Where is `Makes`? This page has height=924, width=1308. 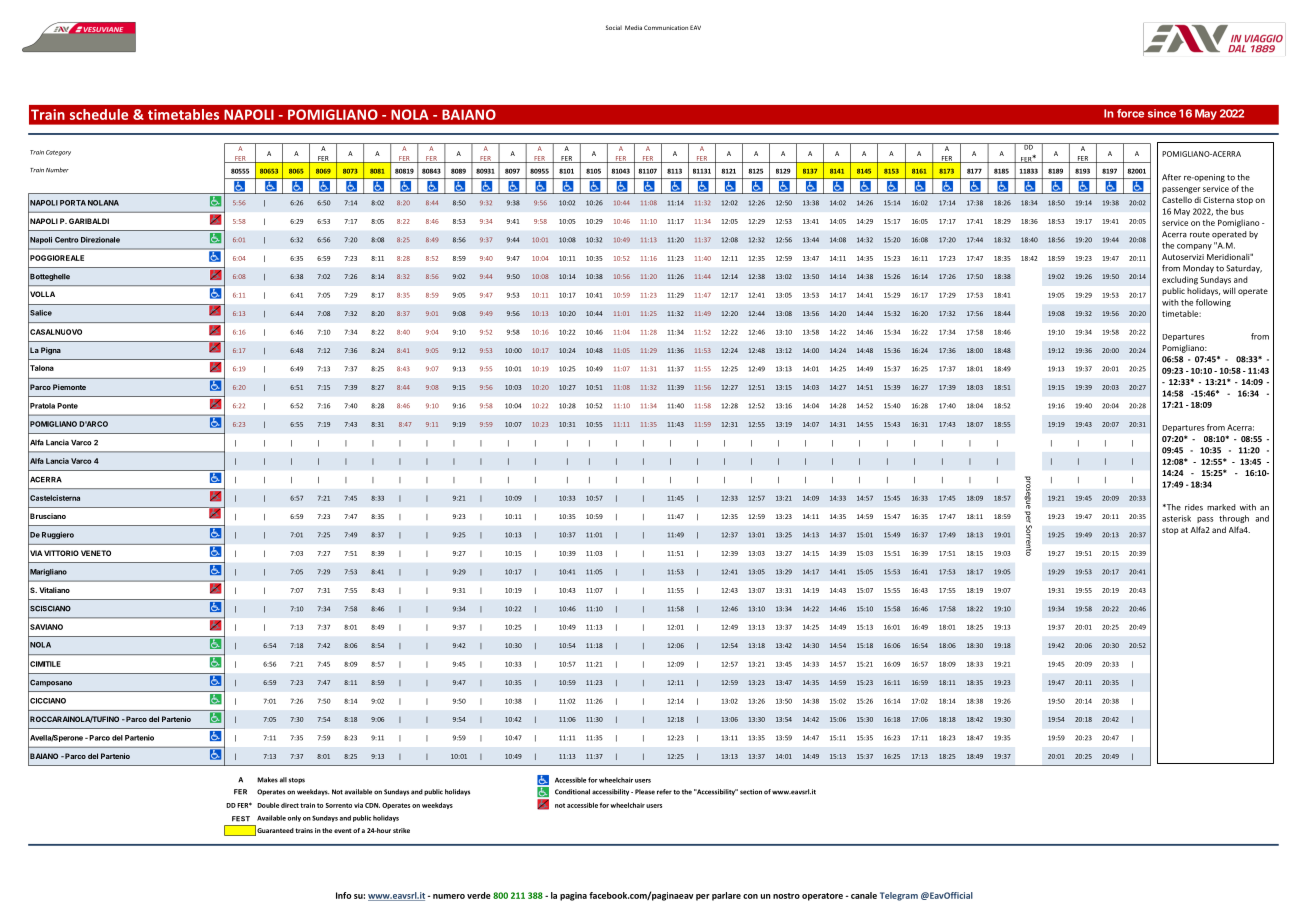
Makes is located at coordinates (267, 780).
